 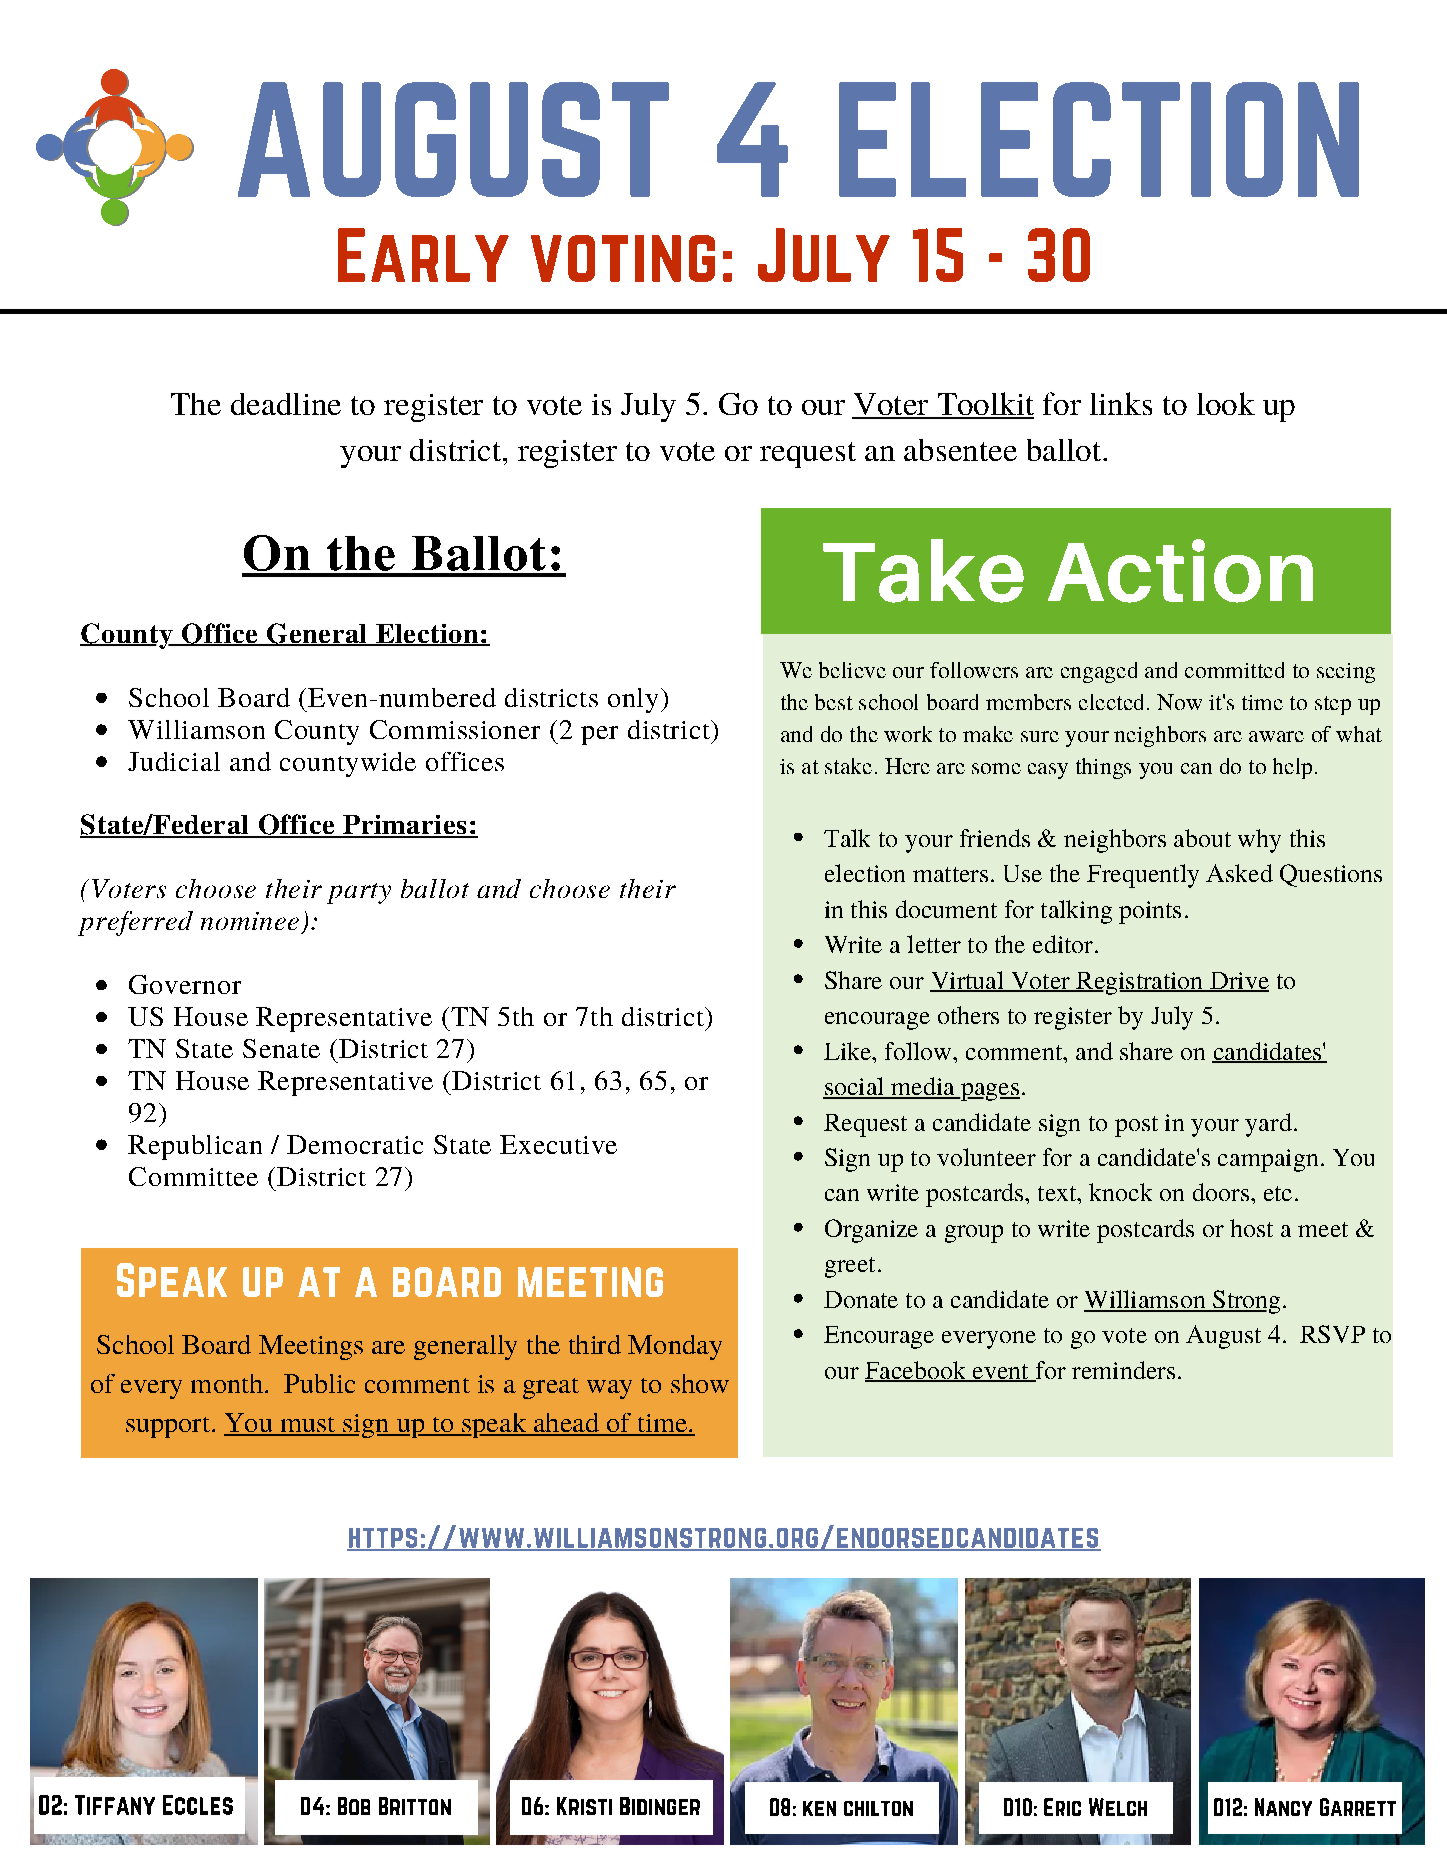 What do you see at coordinates (623, 258) in the screenshot?
I see `voting` at bounding box center [623, 258].
